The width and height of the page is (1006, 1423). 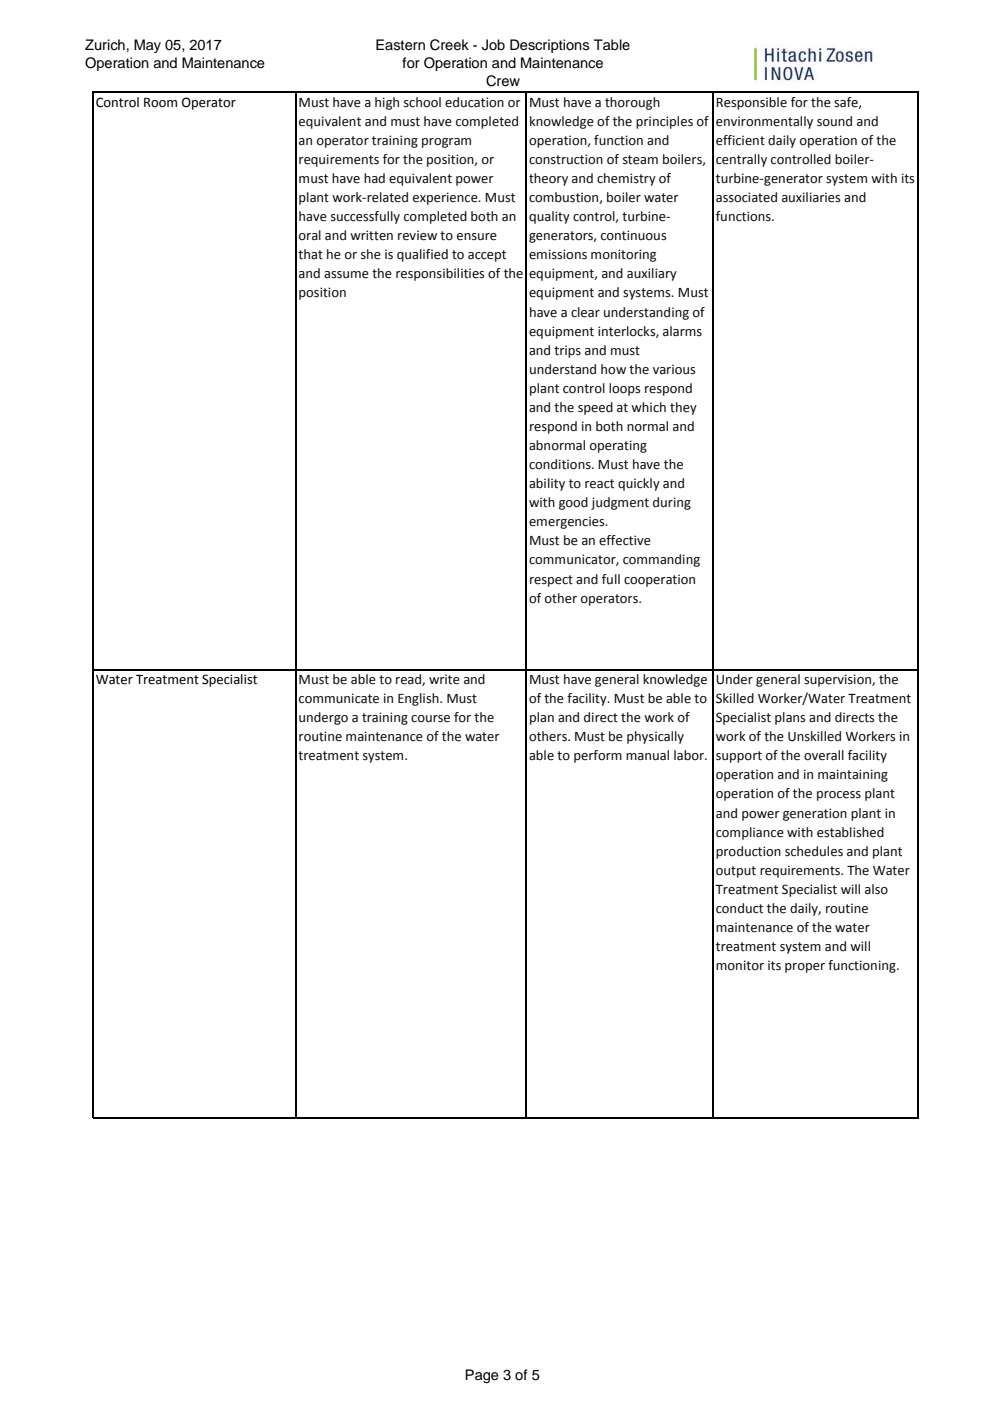 I want to click on Responsible, so click(x=751, y=103).
